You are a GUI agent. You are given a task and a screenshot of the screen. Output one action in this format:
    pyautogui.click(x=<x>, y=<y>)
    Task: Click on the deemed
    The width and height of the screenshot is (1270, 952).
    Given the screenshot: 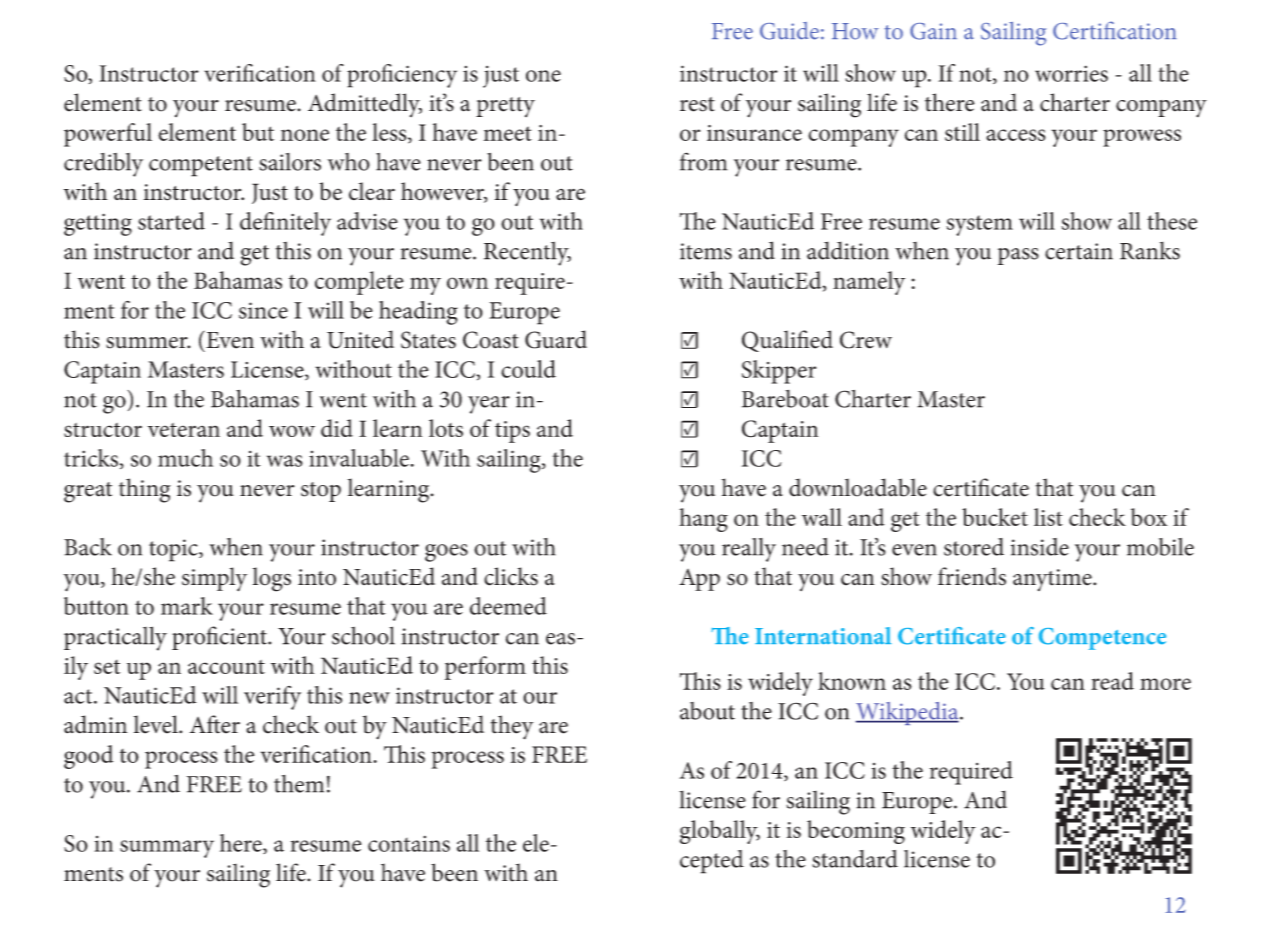 What is the action you would take?
    pyautogui.click(x=508, y=606)
